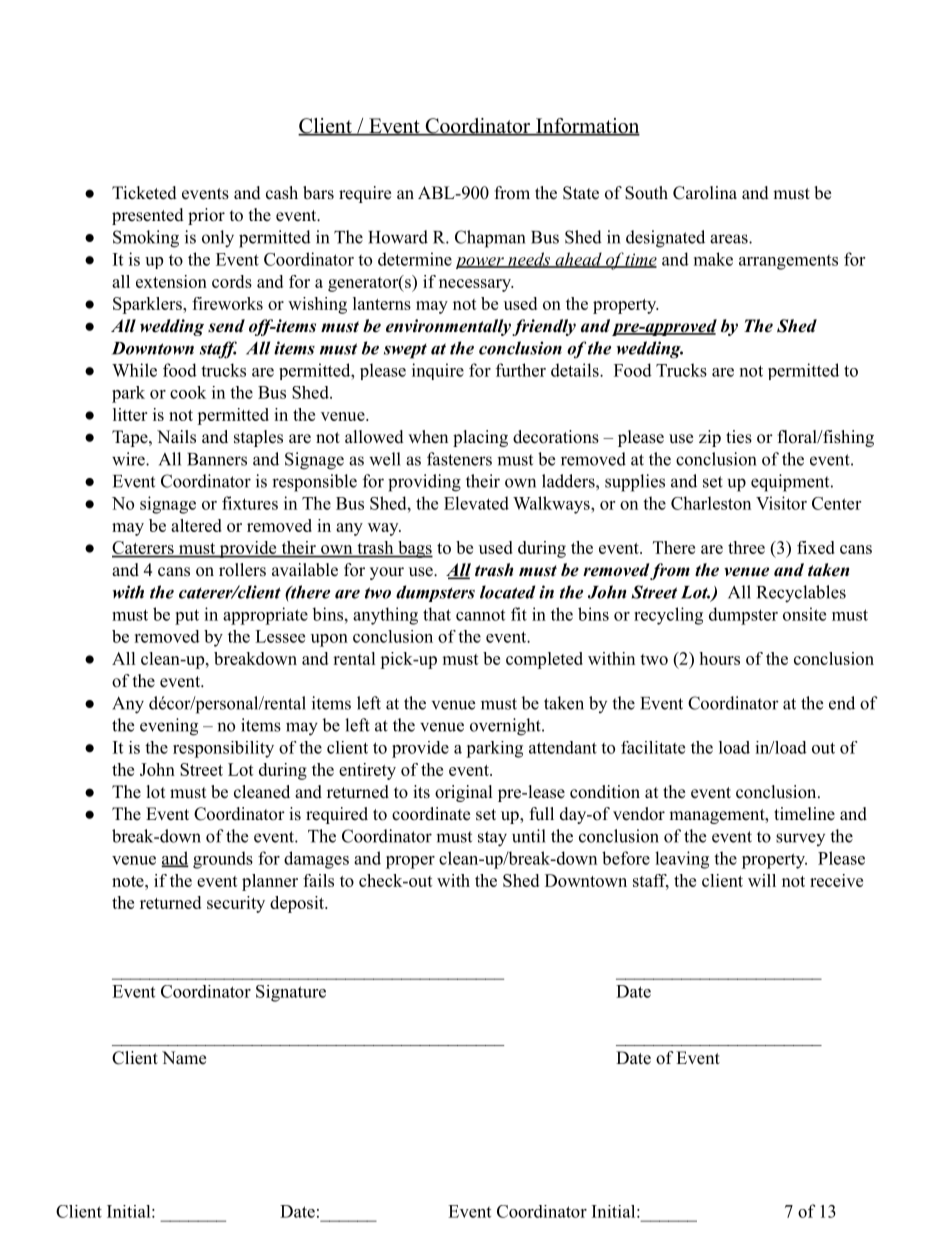  What do you see at coordinates (188, 392) in the image?
I see `cook` at bounding box center [188, 392].
